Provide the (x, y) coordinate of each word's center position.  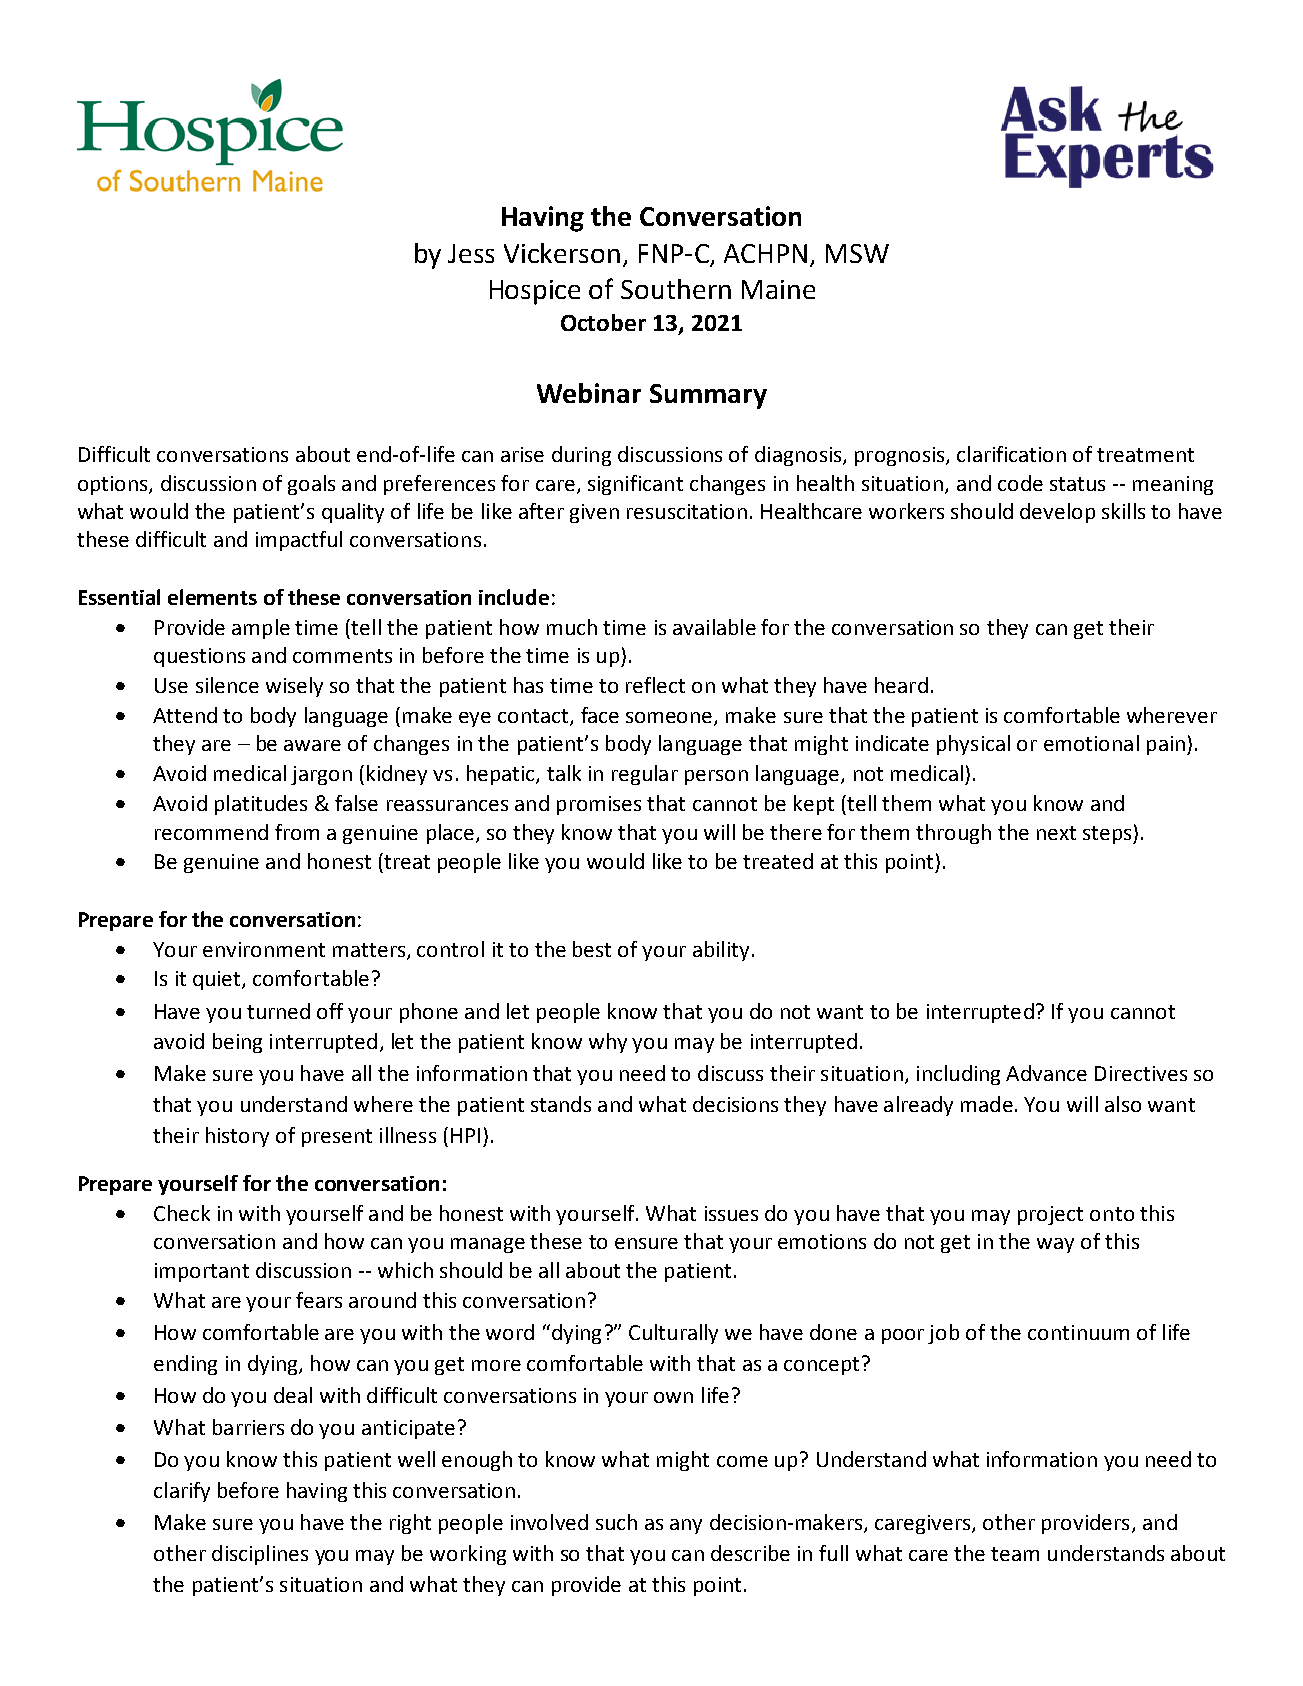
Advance (1046, 1073)
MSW (857, 253)
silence (227, 685)
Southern (676, 289)
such (616, 1522)
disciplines (260, 1555)
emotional (1091, 743)
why (608, 1043)
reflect (655, 685)
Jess (471, 253)
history (237, 1137)
